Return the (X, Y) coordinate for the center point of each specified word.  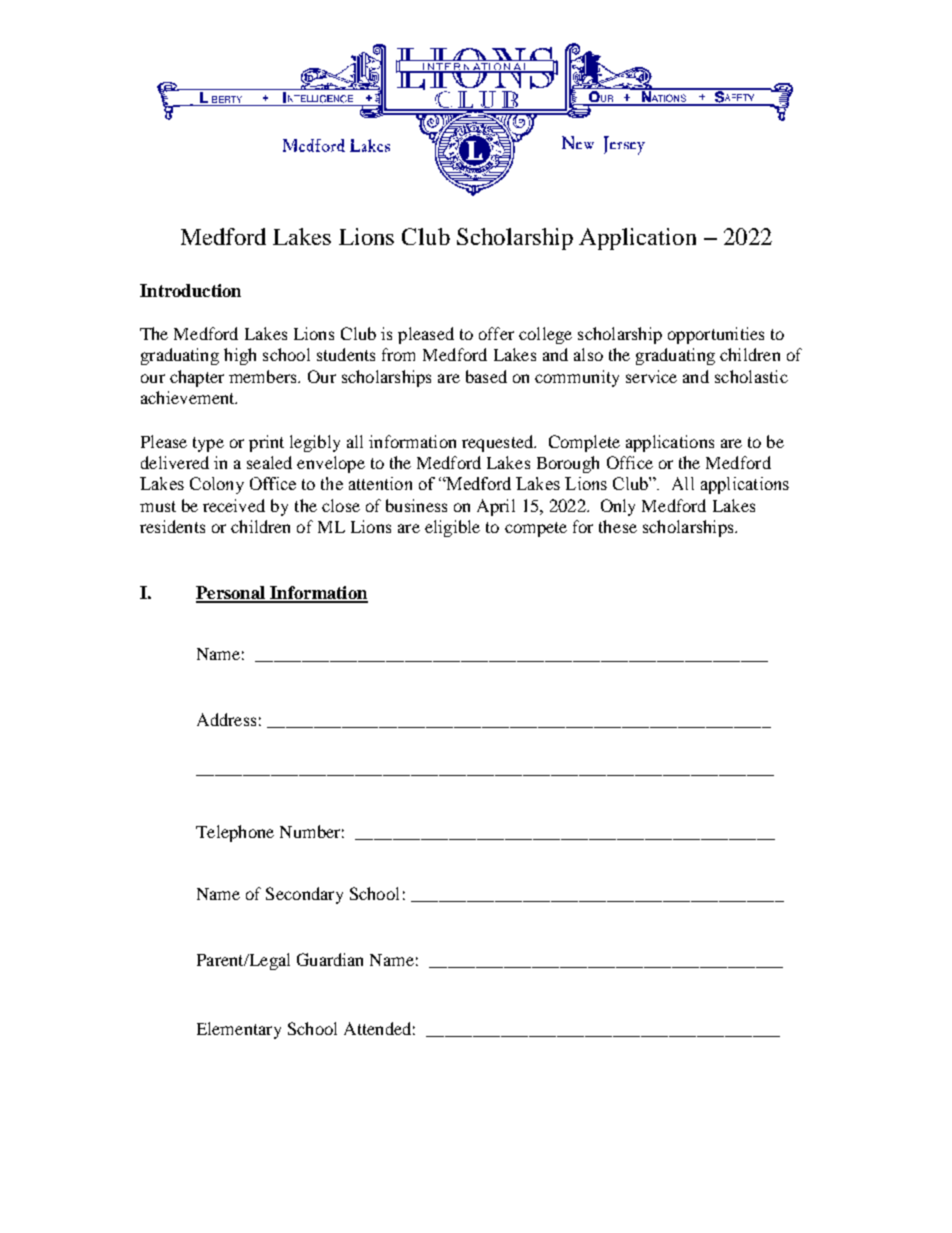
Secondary (304, 895)
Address (226, 719)
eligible (452, 528)
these (618, 526)
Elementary (239, 1030)
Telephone (235, 833)
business (416, 505)
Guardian (330, 959)
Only (618, 507)
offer (496, 333)
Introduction (190, 290)
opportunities (716, 335)
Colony (217, 485)
